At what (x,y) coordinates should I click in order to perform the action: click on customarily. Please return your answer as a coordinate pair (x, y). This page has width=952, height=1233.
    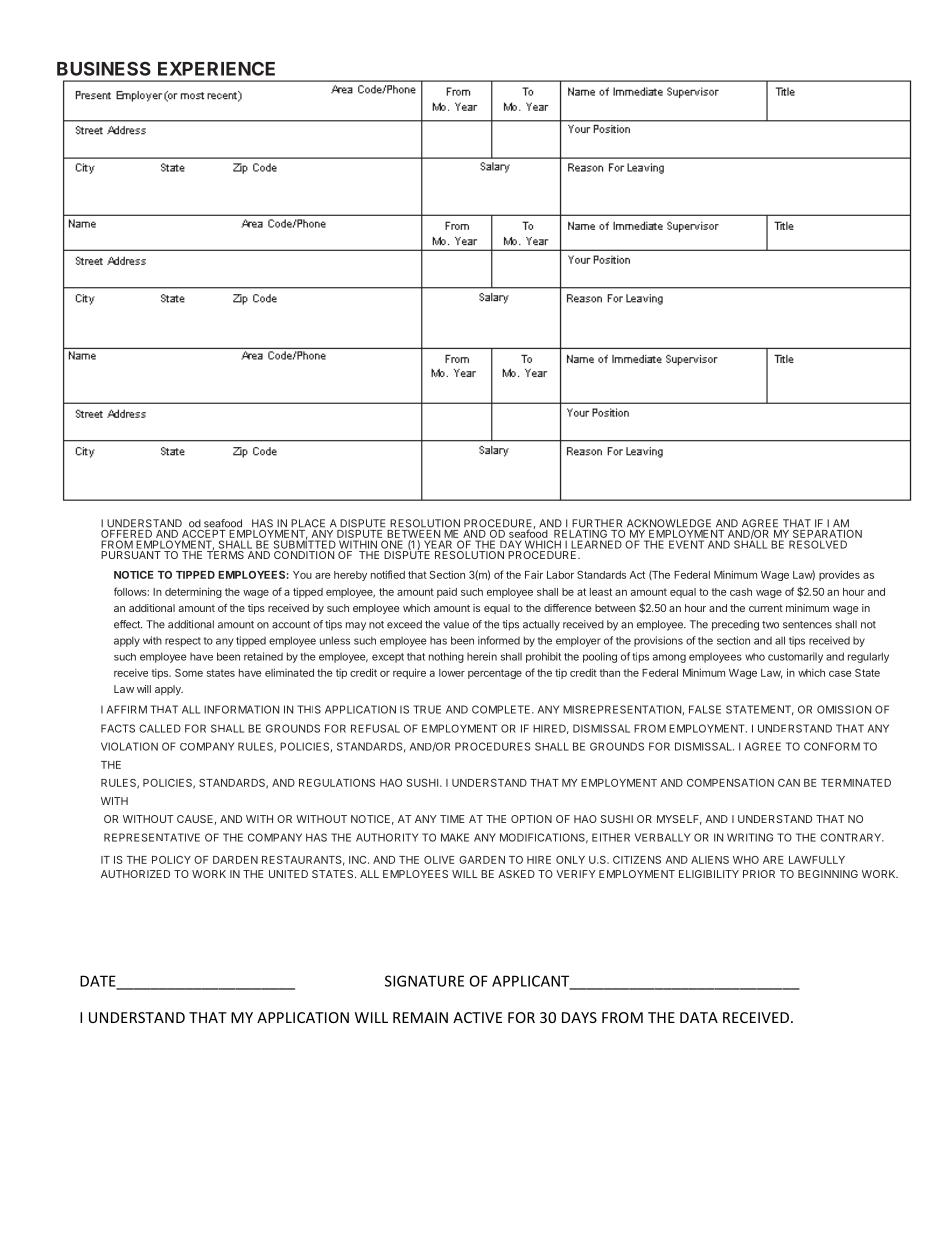
    Looking at the image, I should click on (795, 657).
